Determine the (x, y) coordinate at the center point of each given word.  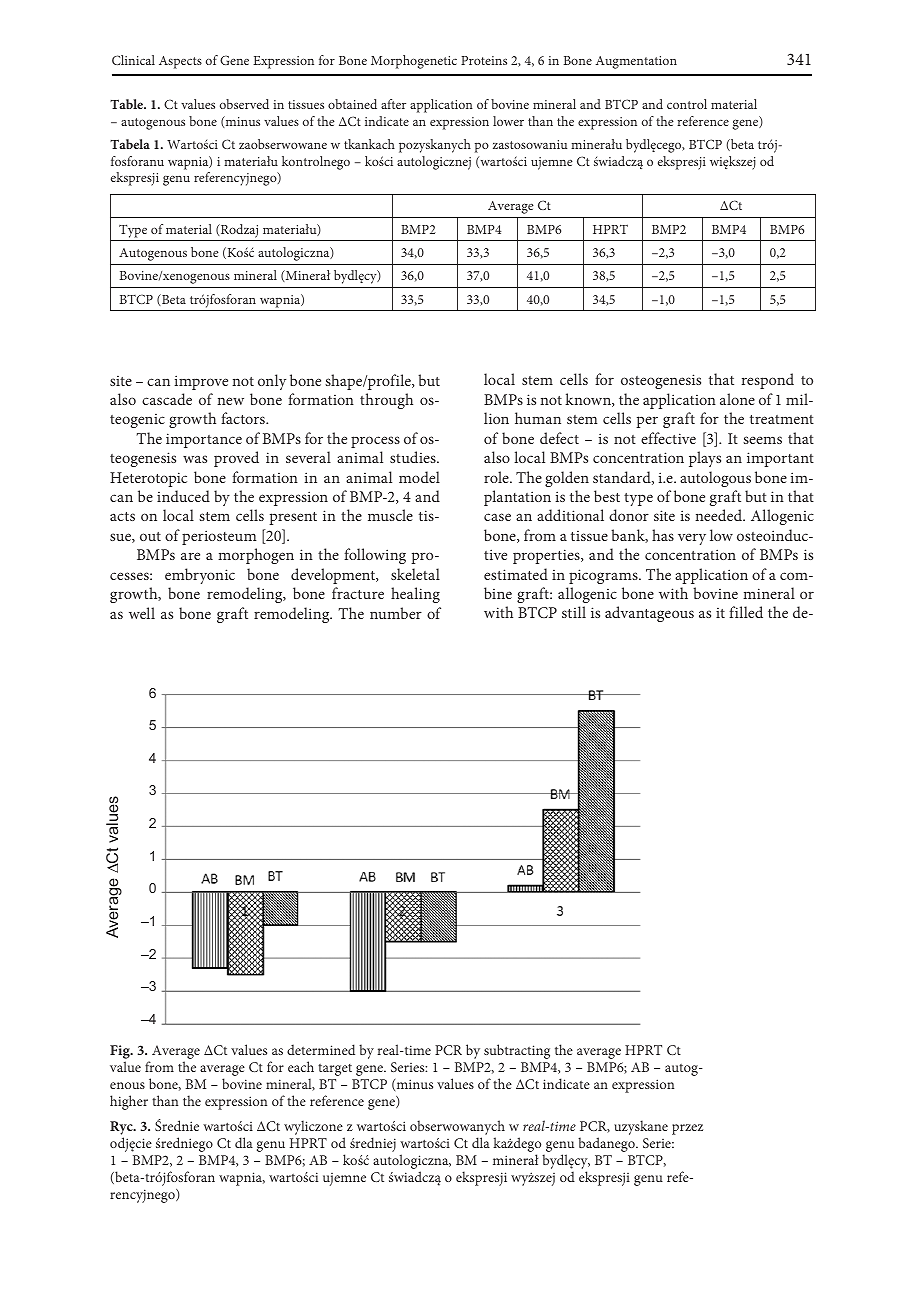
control (687, 104)
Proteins (484, 60)
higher (129, 1102)
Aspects (180, 62)
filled (746, 612)
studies (414, 457)
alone (737, 399)
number (396, 613)
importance (204, 440)
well (142, 613)
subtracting (517, 1051)
